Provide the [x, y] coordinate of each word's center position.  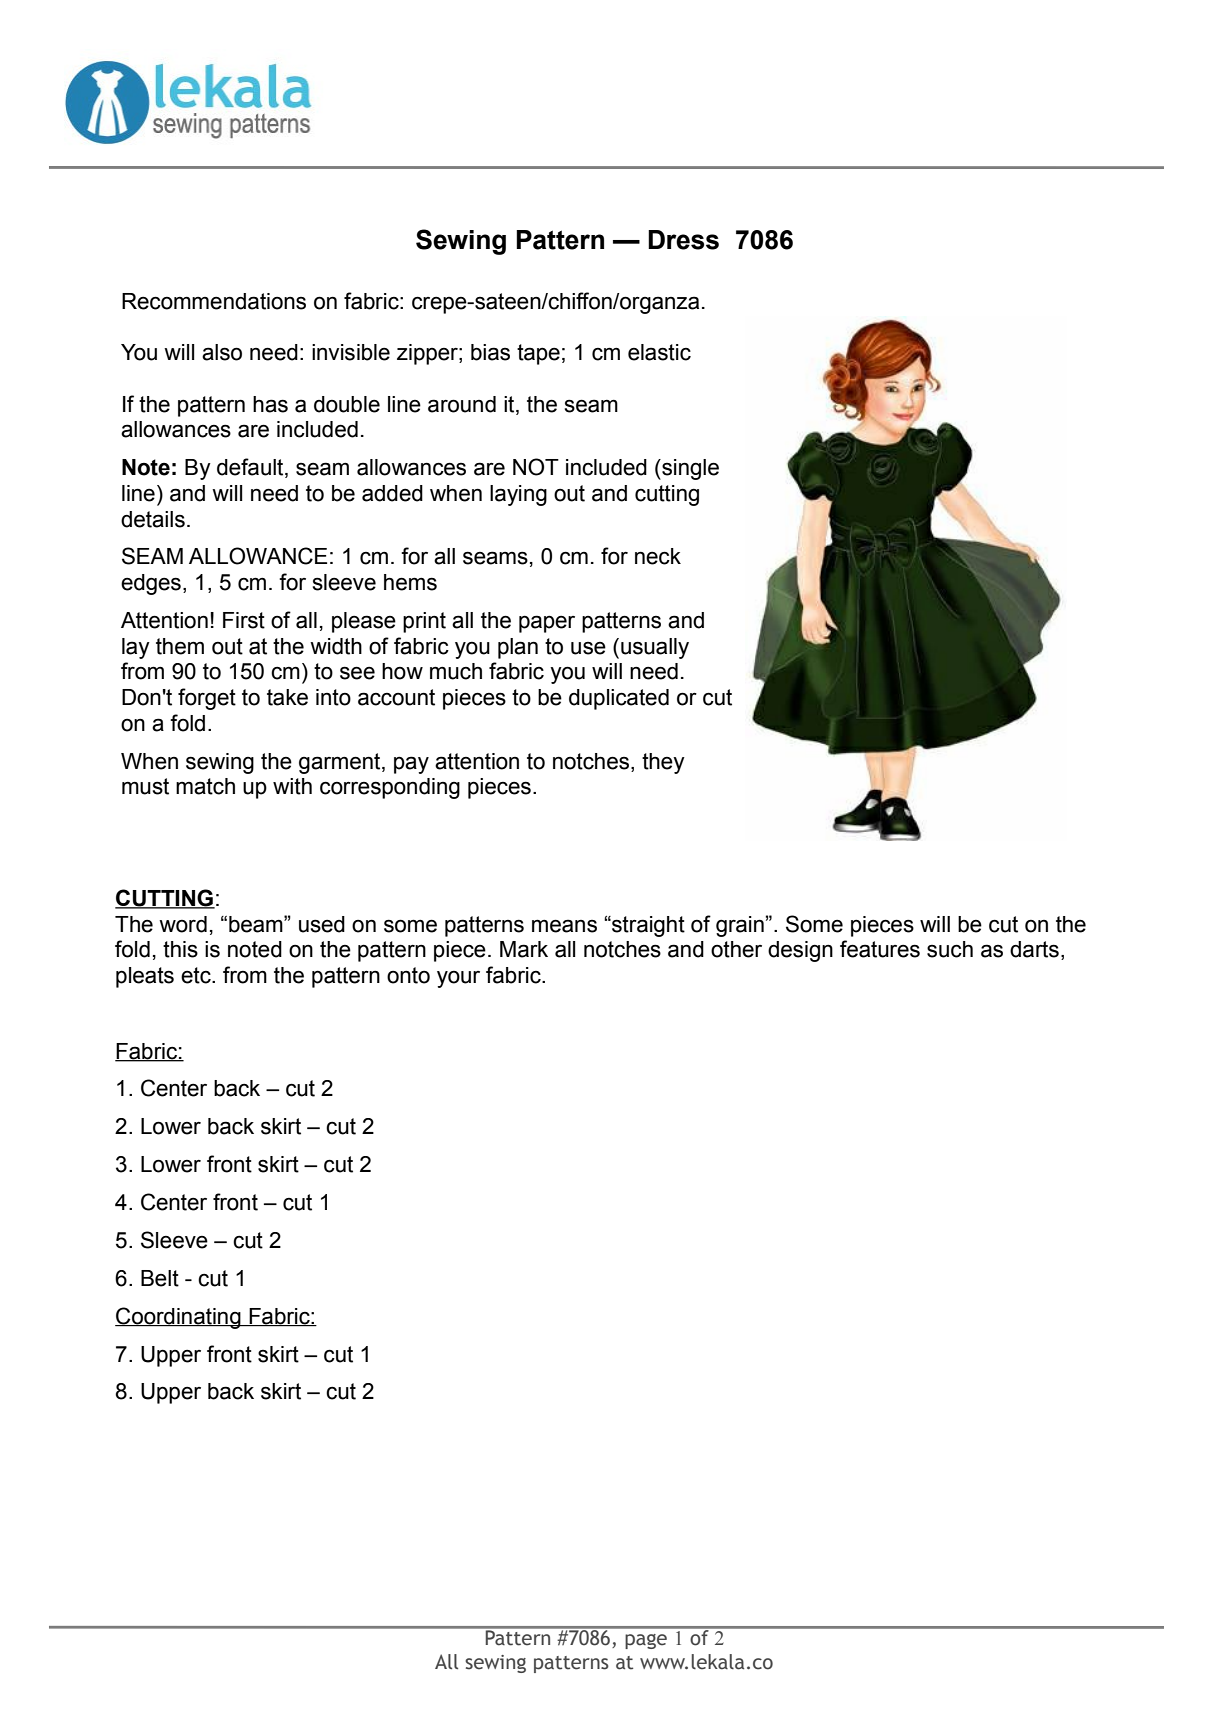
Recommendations [214, 301]
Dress [683, 240]
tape [538, 354]
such [950, 949]
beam [257, 924]
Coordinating [179, 1318]
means [564, 926]
